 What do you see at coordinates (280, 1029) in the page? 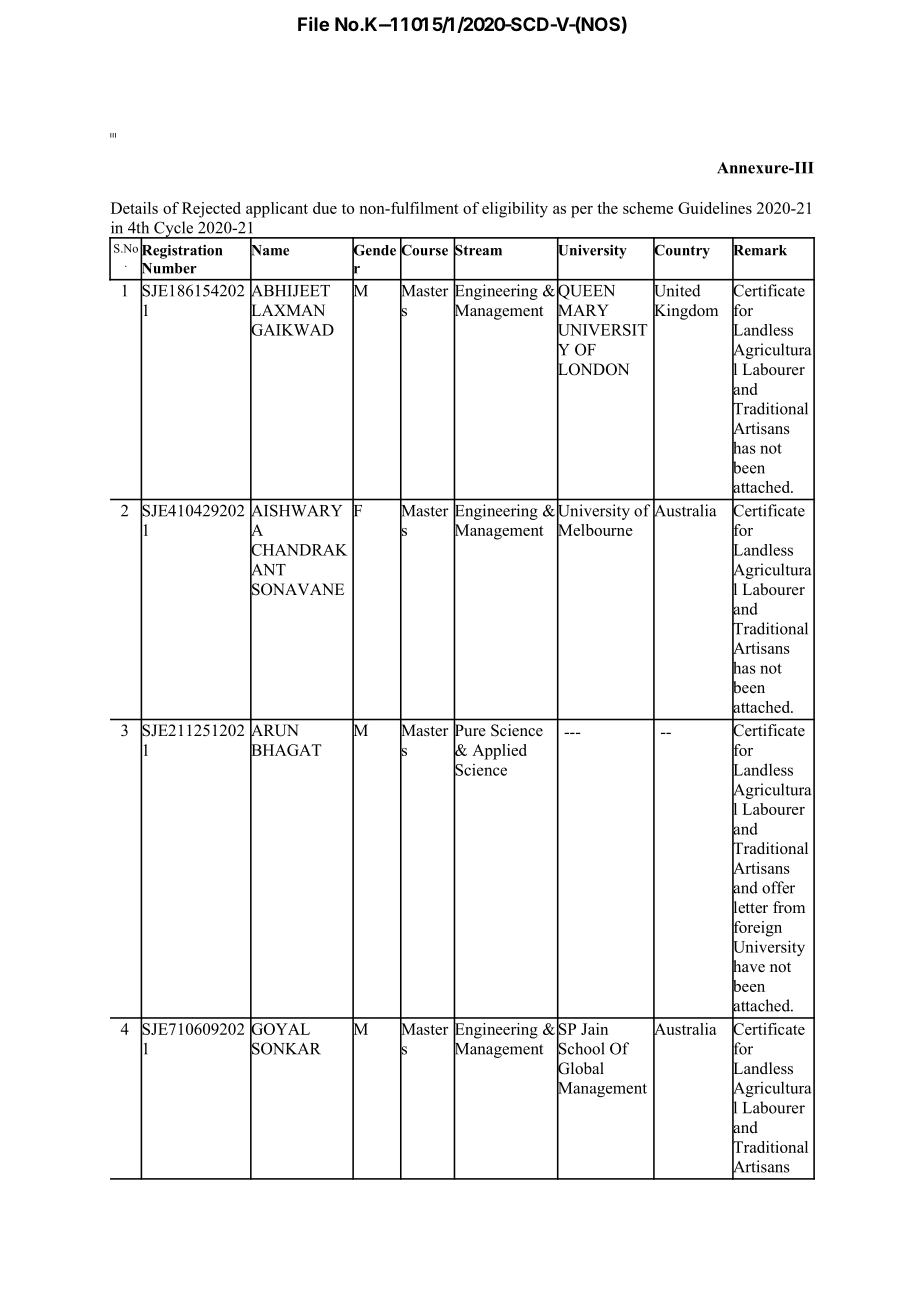
I see `GOYAL` at bounding box center [280, 1029].
